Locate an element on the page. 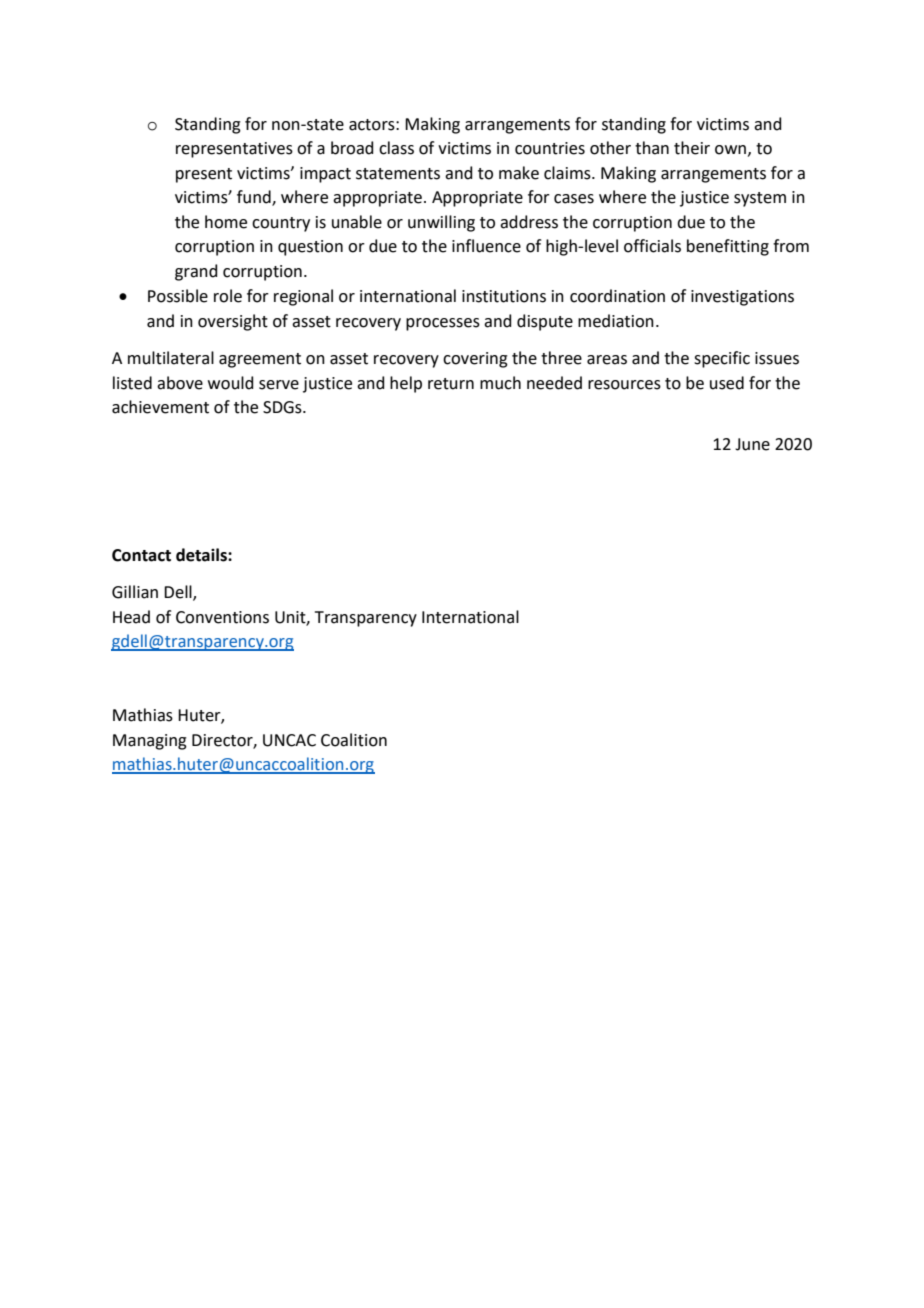 The image size is (924, 1308). Conventions is located at coordinates (222, 617).
